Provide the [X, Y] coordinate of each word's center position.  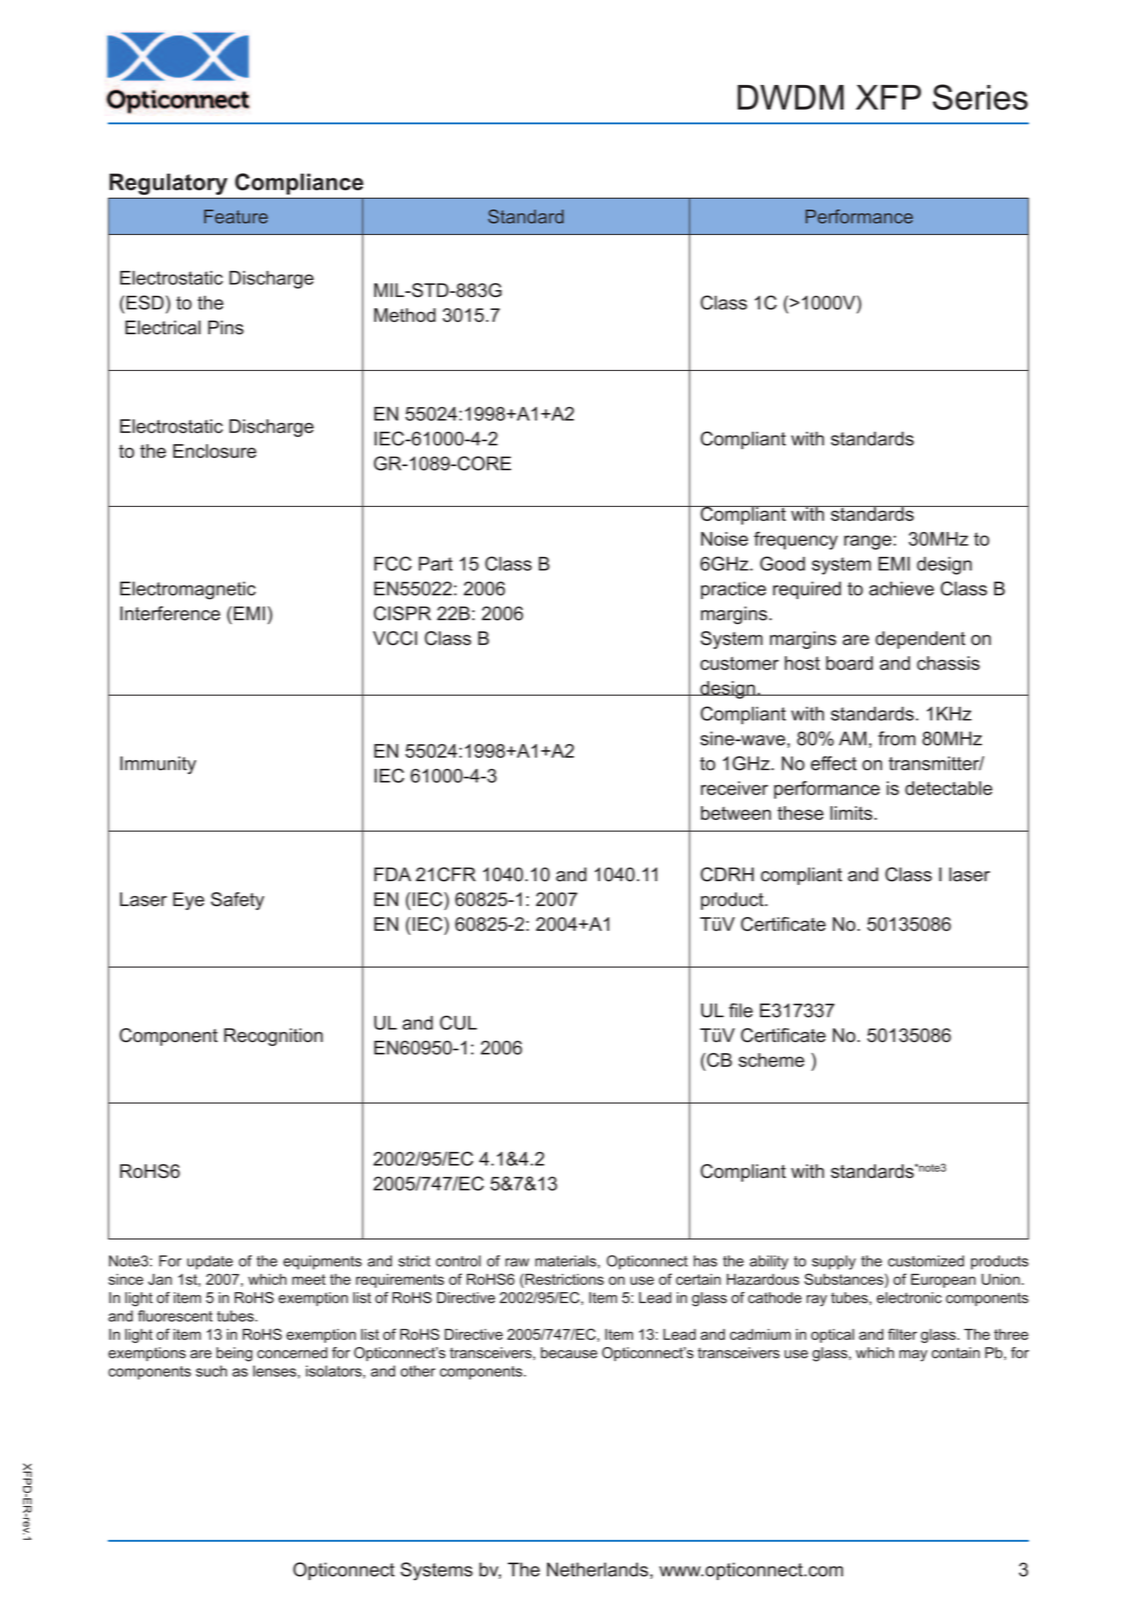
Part [436, 564]
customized [926, 1261]
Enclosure [214, 451]
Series [980, 97]
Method [405, 315]
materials [565, 1261]
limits [852, 813]
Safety [237, 901]
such [211, 1371]
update [210, 1262]
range [869, 542]
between [736, 813]
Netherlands [597, 1569]
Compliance [299, 184]
